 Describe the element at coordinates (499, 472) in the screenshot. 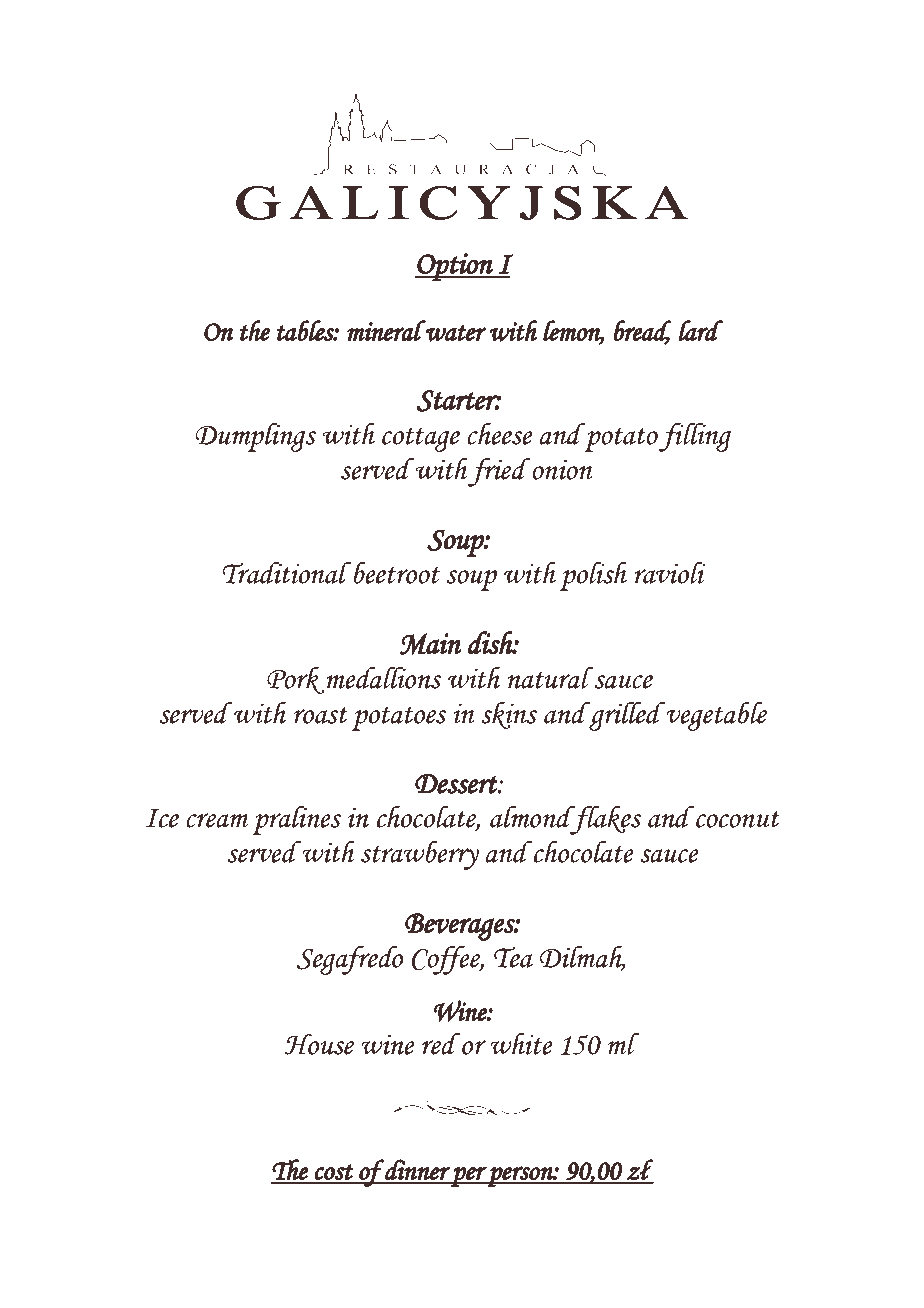

I see `fried` at that location.
